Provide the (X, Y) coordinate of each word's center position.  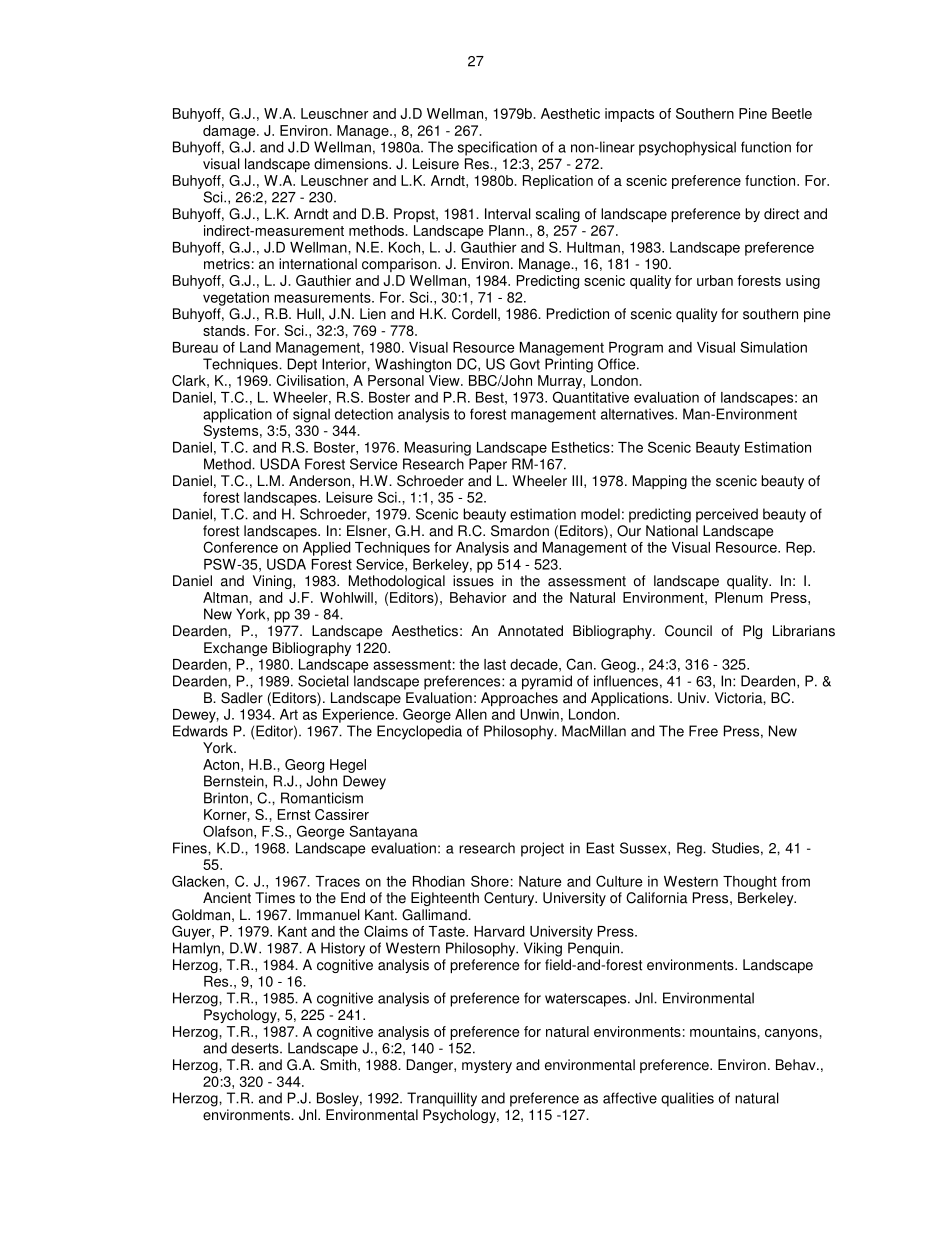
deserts (256, 1048)
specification (497, 148)
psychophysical (687, 148)
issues (473, 581)
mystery (487, 1066)
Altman (225, 597)
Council (688, 631)
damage (230, 132)
